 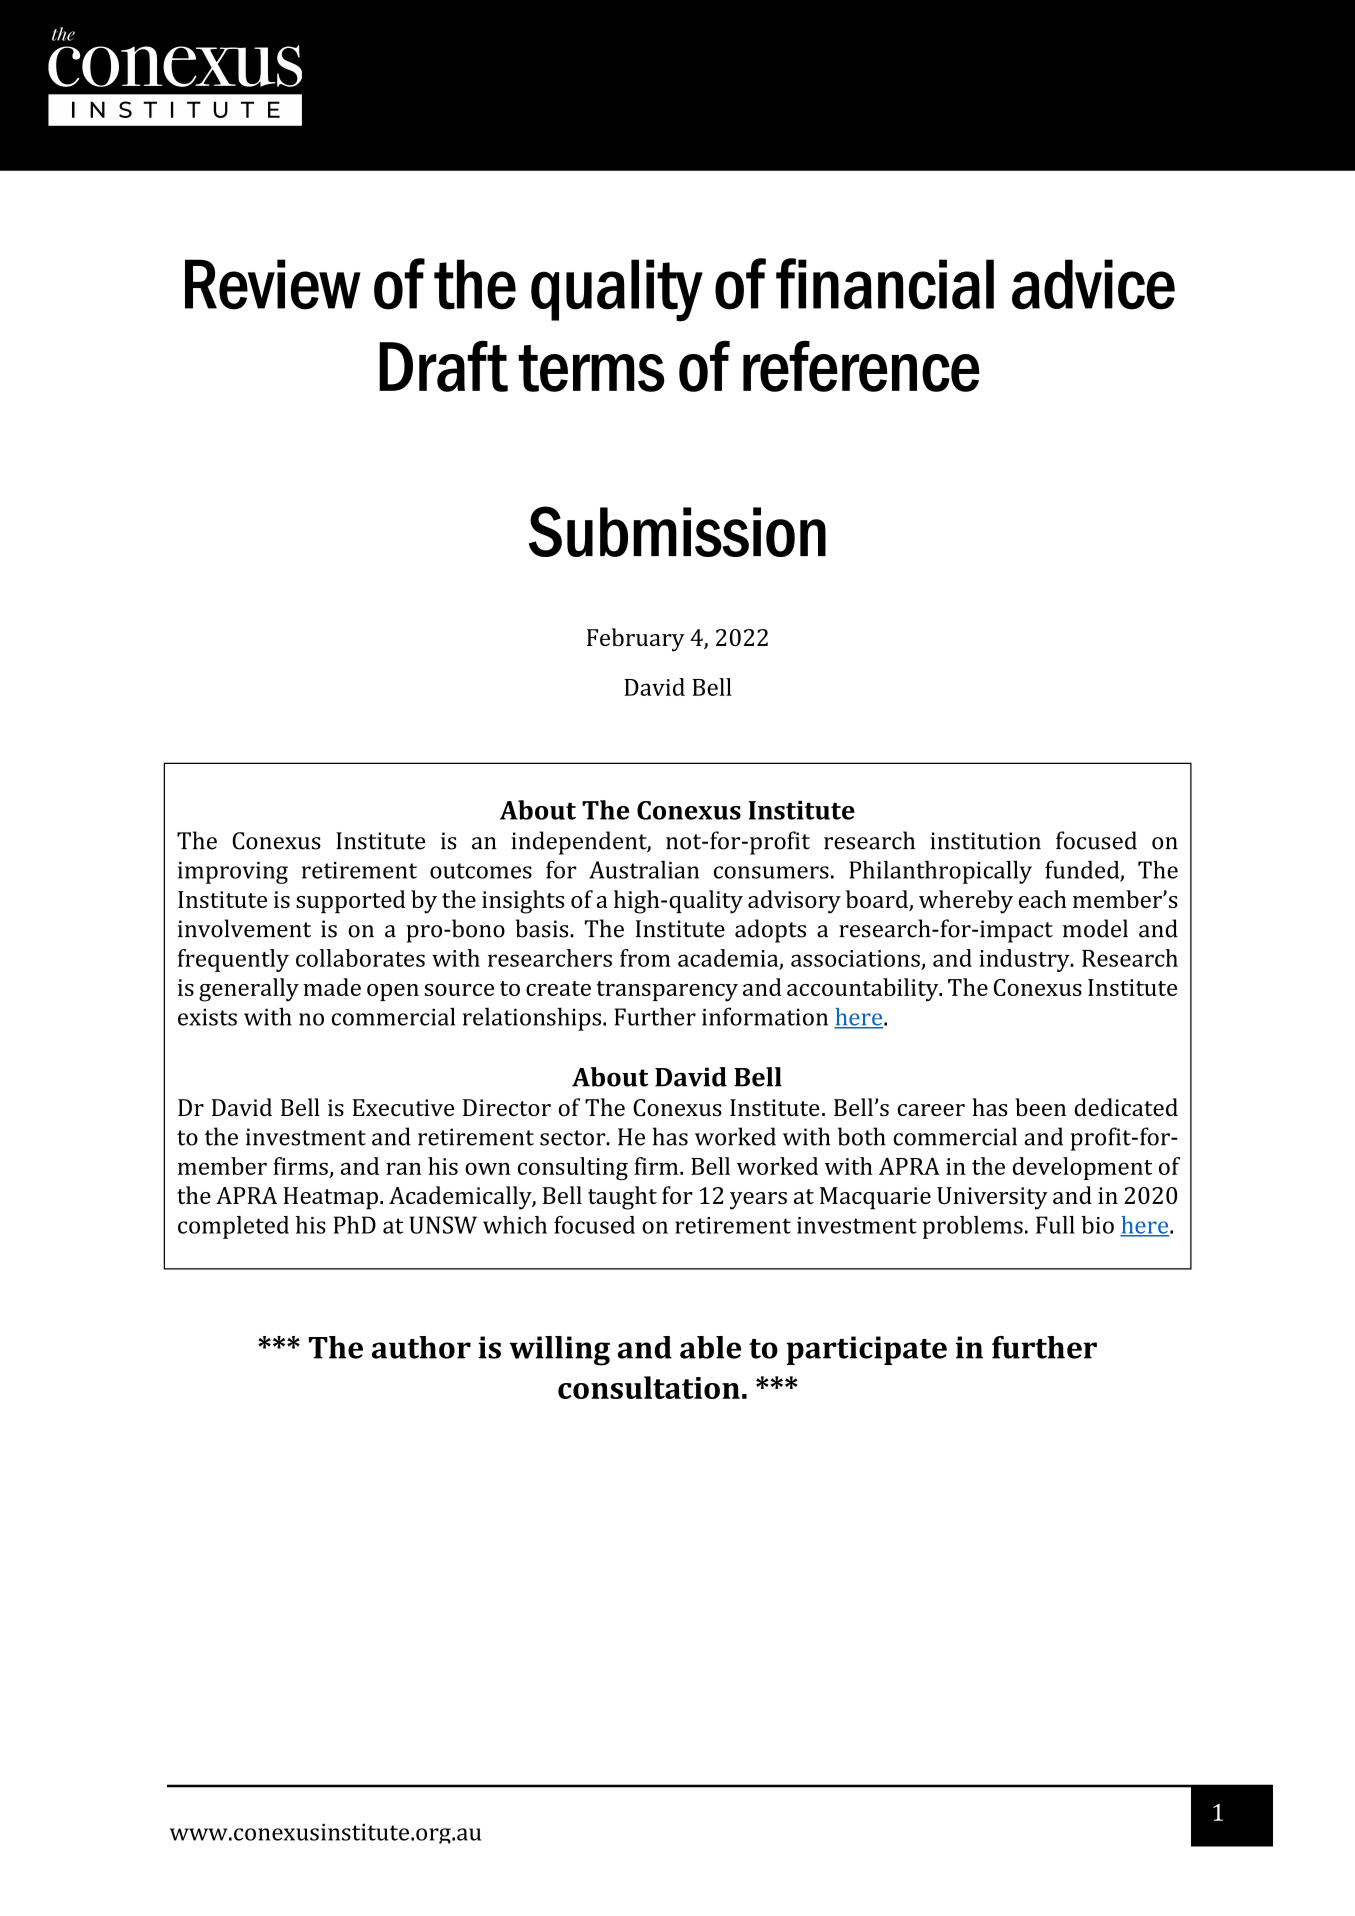 What do you see at coordinates (421, 1347) in the image?
I see `author` at bounding box center [421, 1347].
